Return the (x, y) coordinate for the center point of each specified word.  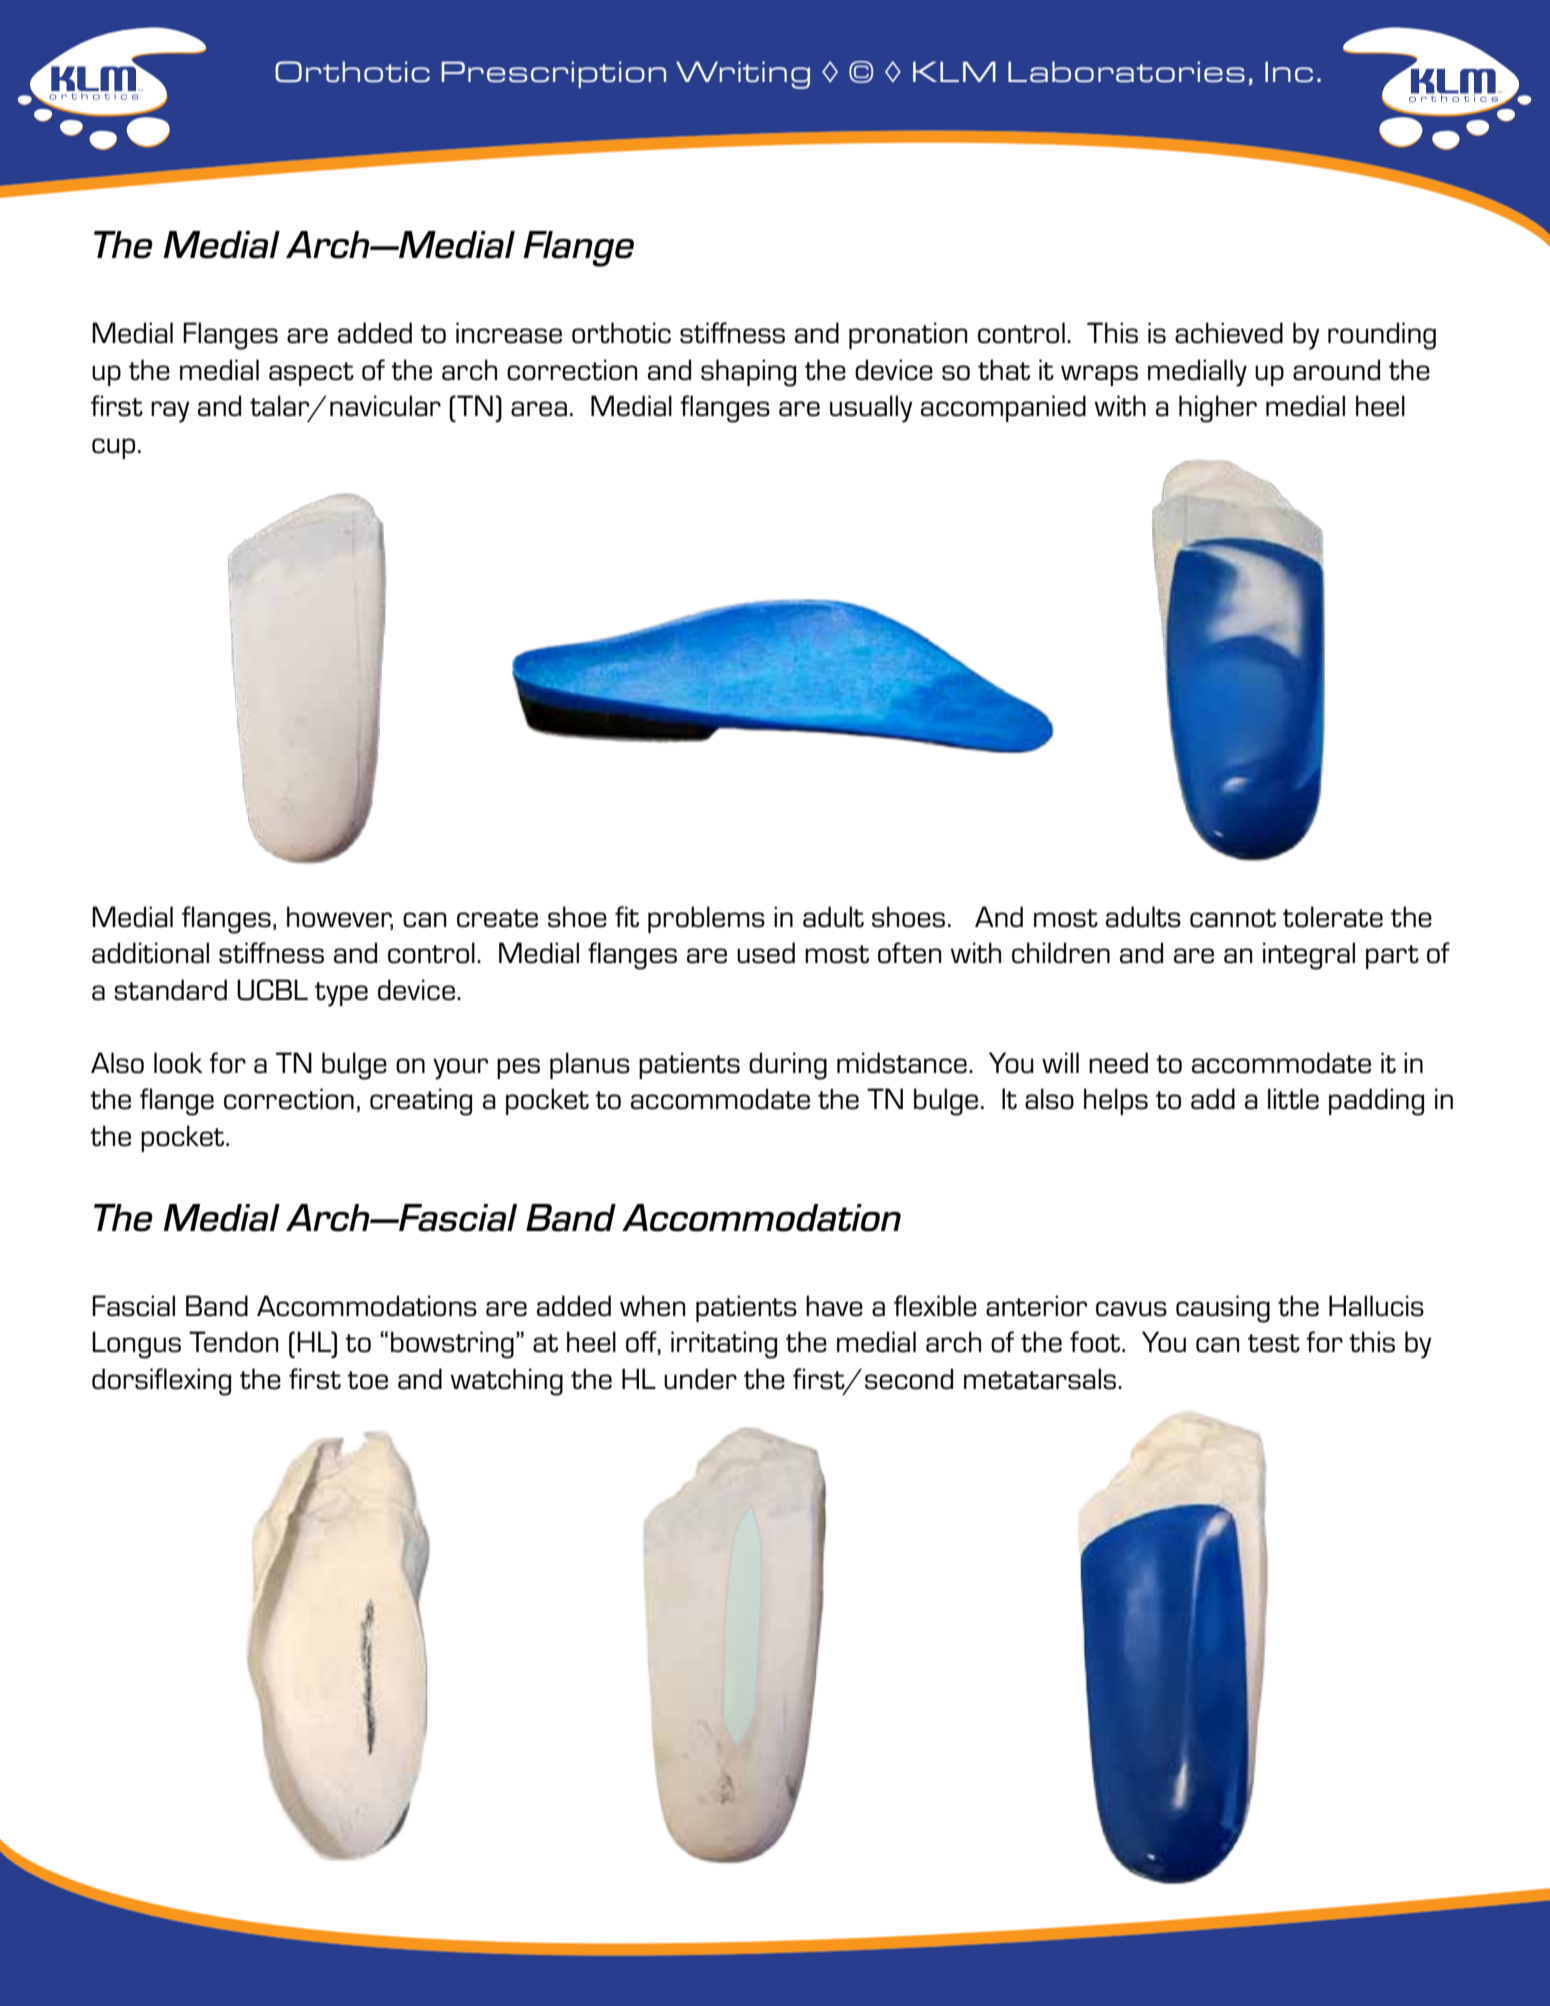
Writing (743, 75)
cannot (1233, 918)
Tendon (233, 1342)
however (340, 917)
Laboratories (1126, 71)
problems (706, 919)
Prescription (554, 74)
